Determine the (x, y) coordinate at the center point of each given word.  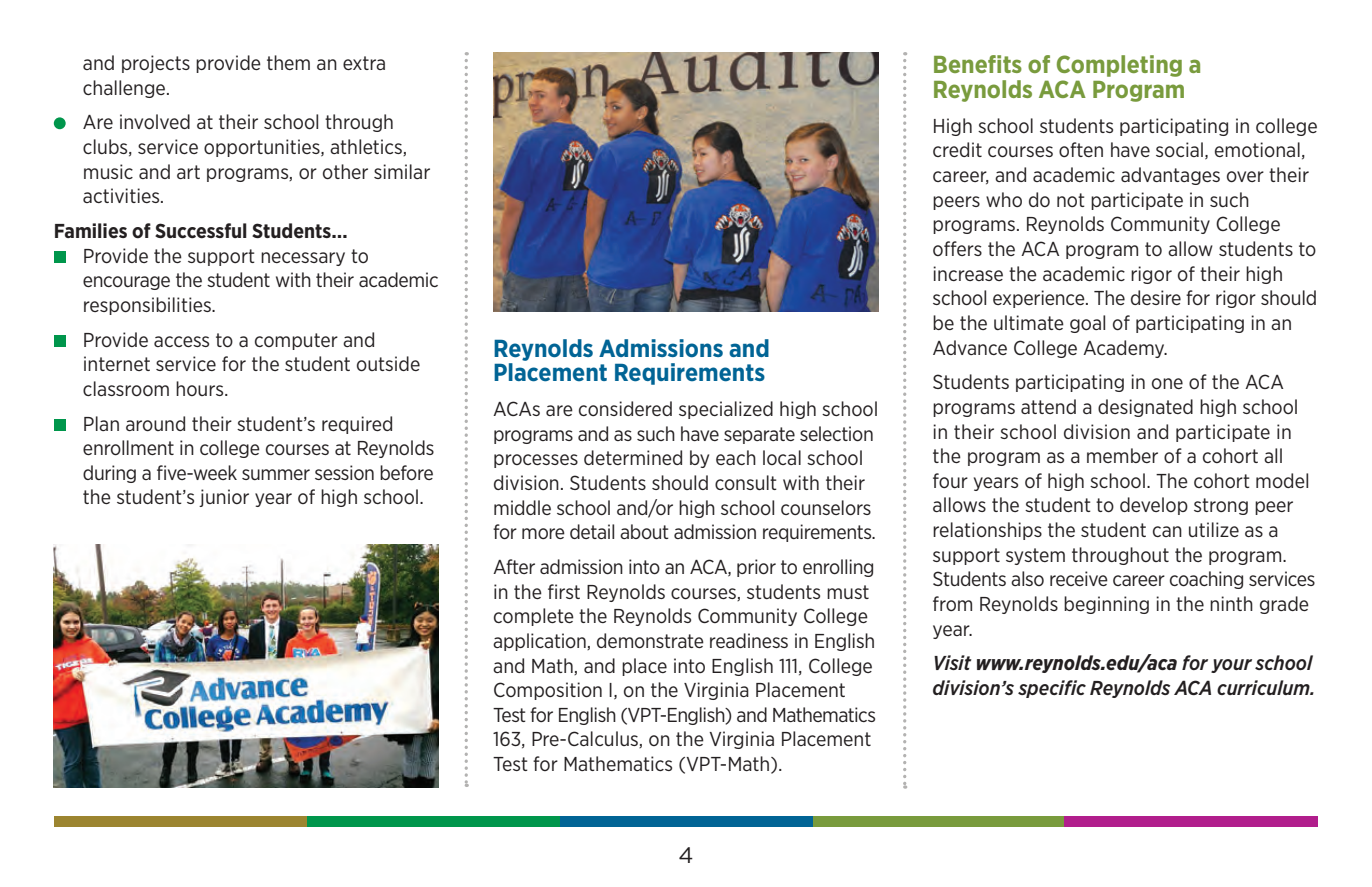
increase (968, 273)
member (1122, 455)
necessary (303, 259)
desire (1156, 297)
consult (746, 482)
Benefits (978, 64)
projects (156, 64)
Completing (1119, 66)
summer (276, 474)
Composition (548, 691)
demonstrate (650, 640)
